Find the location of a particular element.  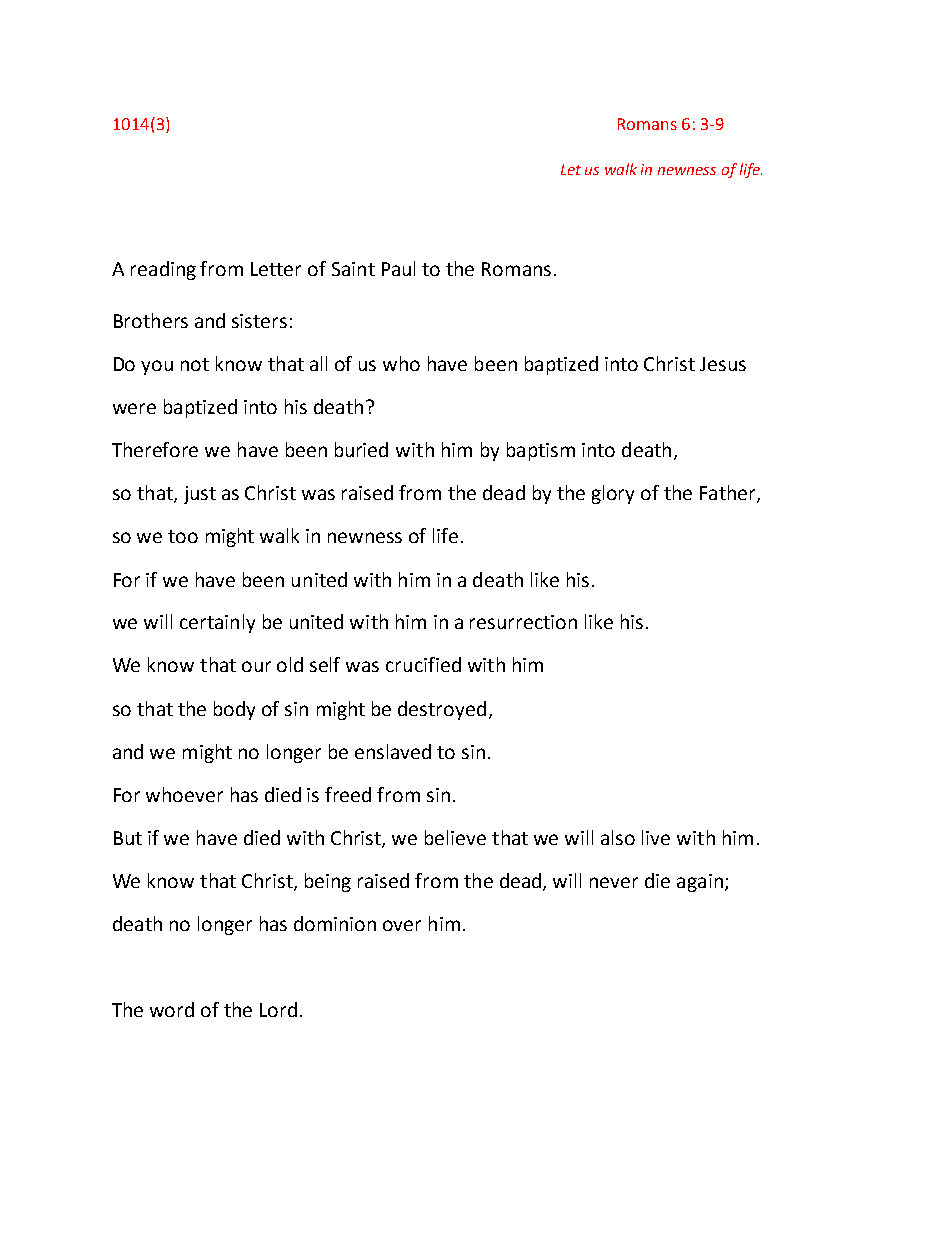

crucified is located at coordinates (423, 664).
